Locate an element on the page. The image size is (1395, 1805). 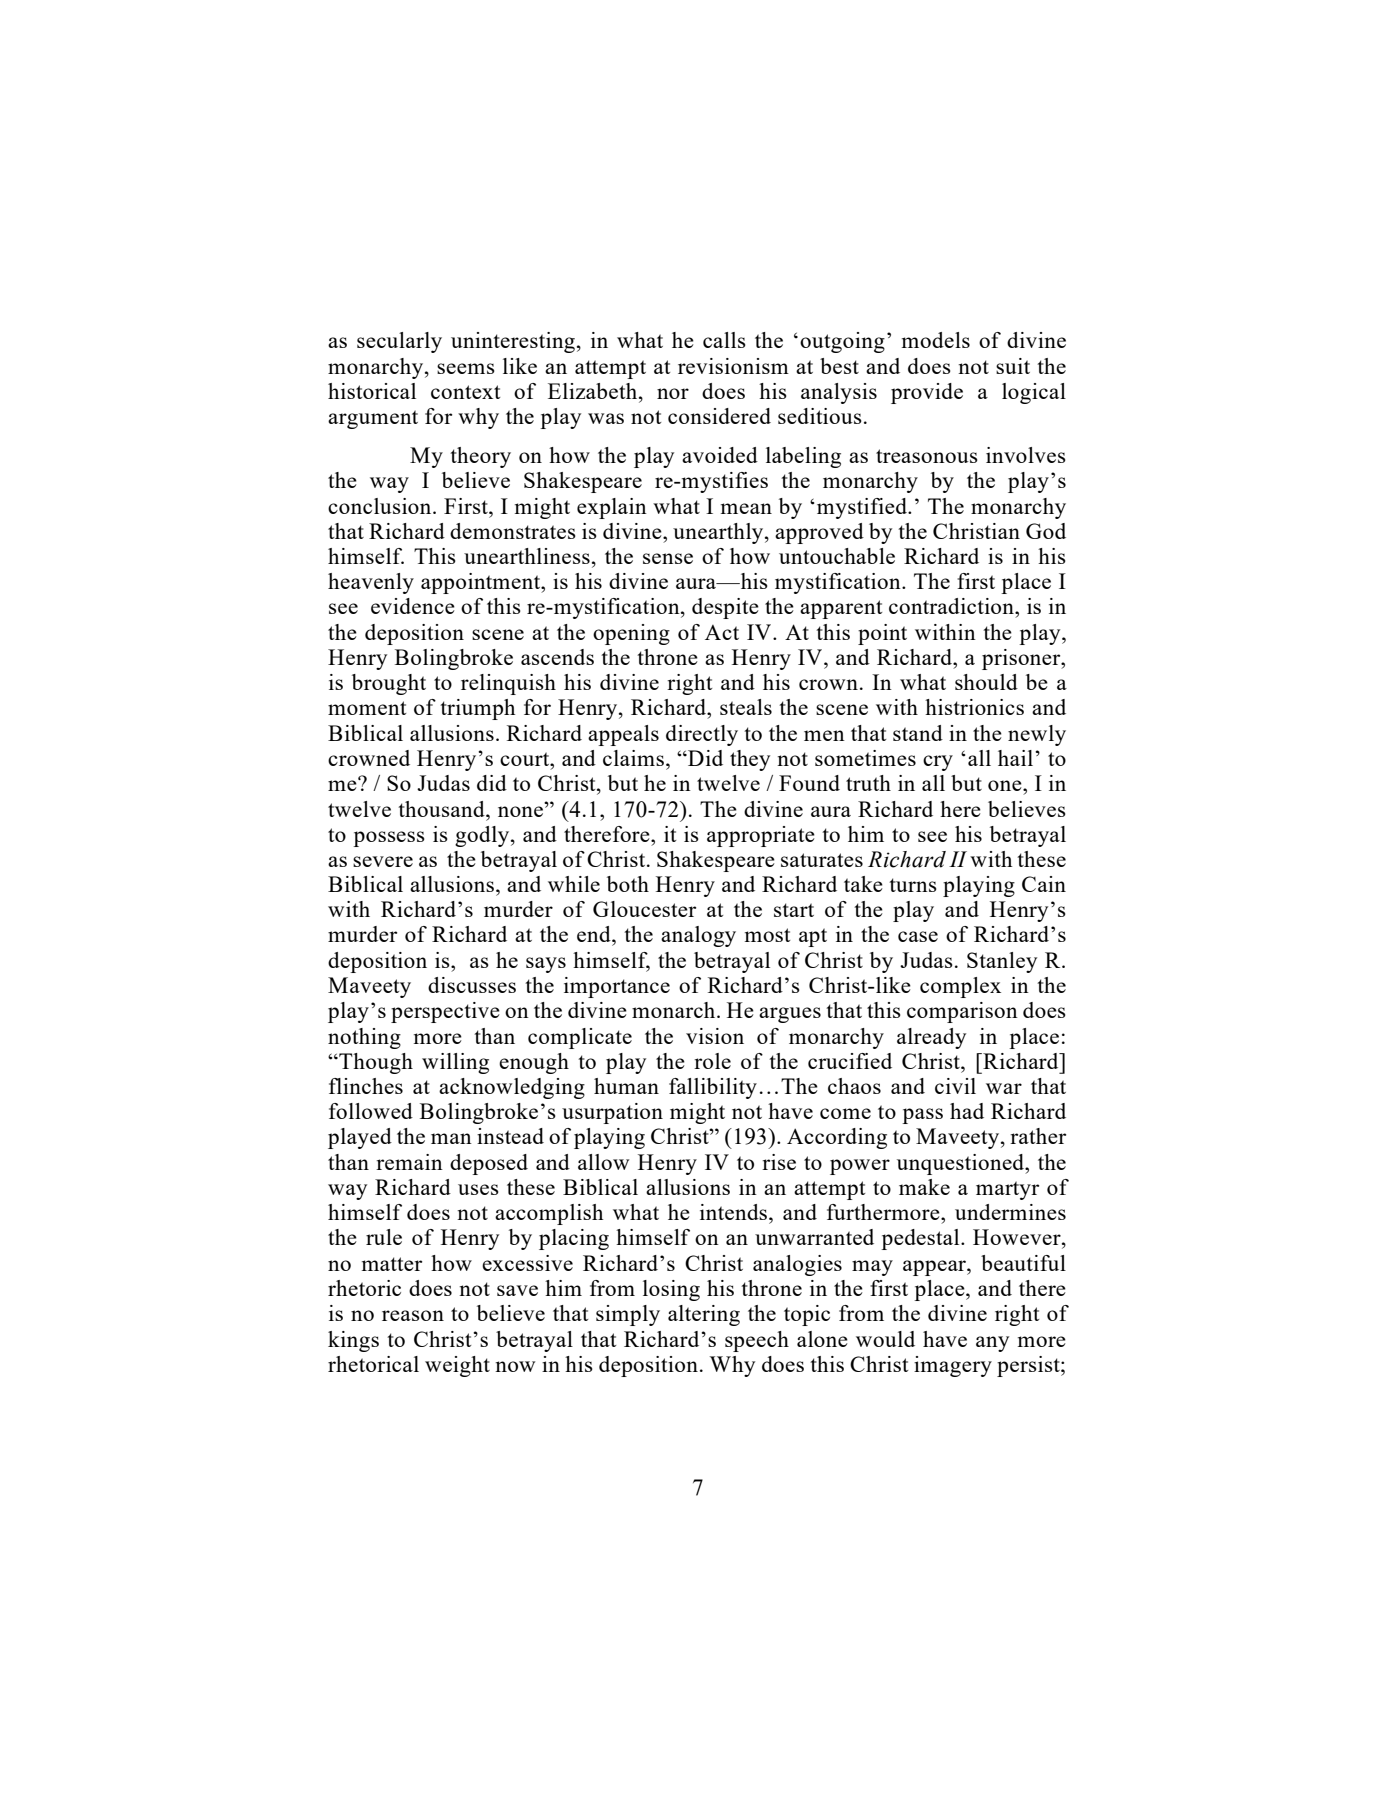
altering is located at coordinates (704, 1315).
